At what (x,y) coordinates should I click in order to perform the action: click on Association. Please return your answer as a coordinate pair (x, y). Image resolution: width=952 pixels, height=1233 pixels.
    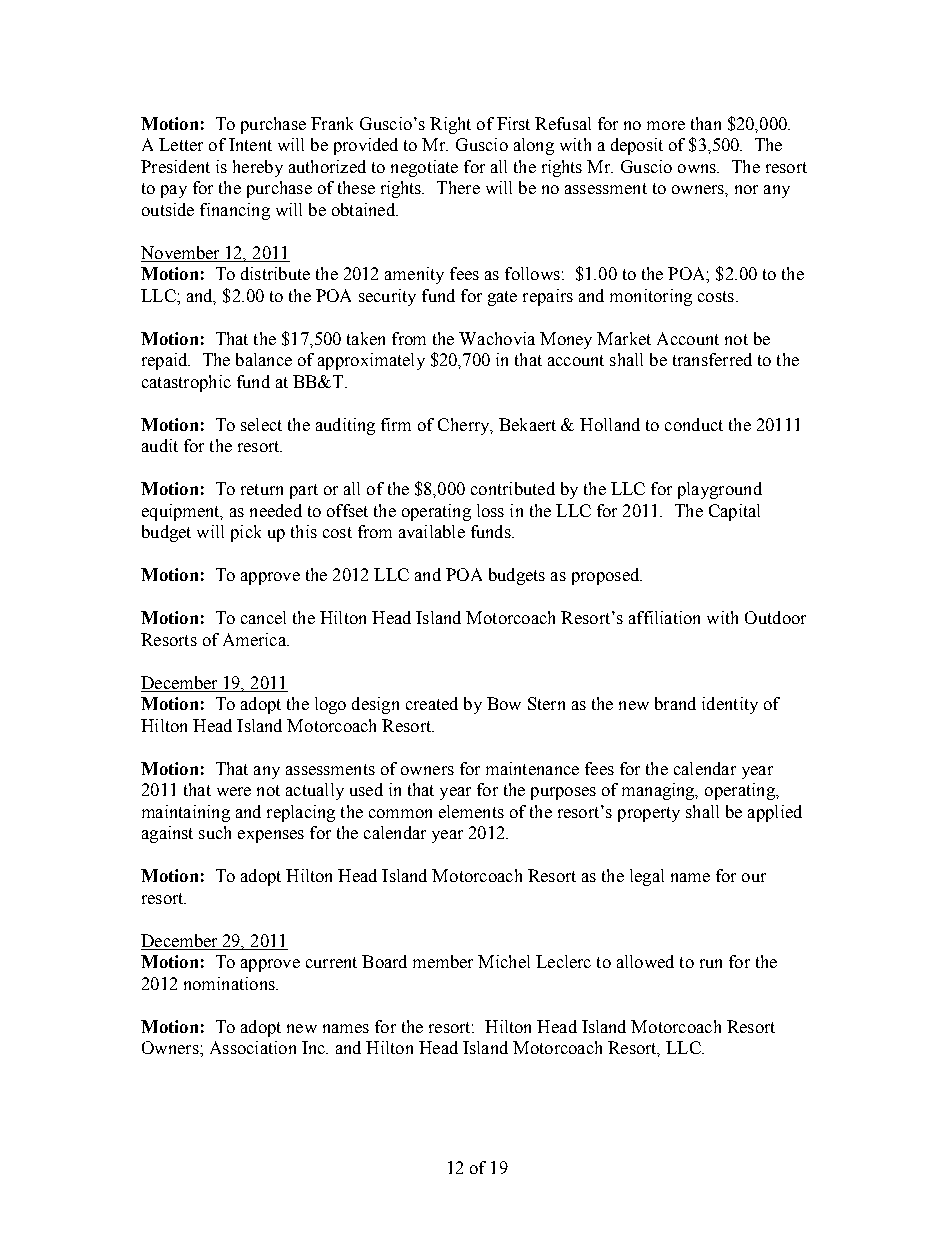
    Looking at the image, I should click on (253, 1047).
